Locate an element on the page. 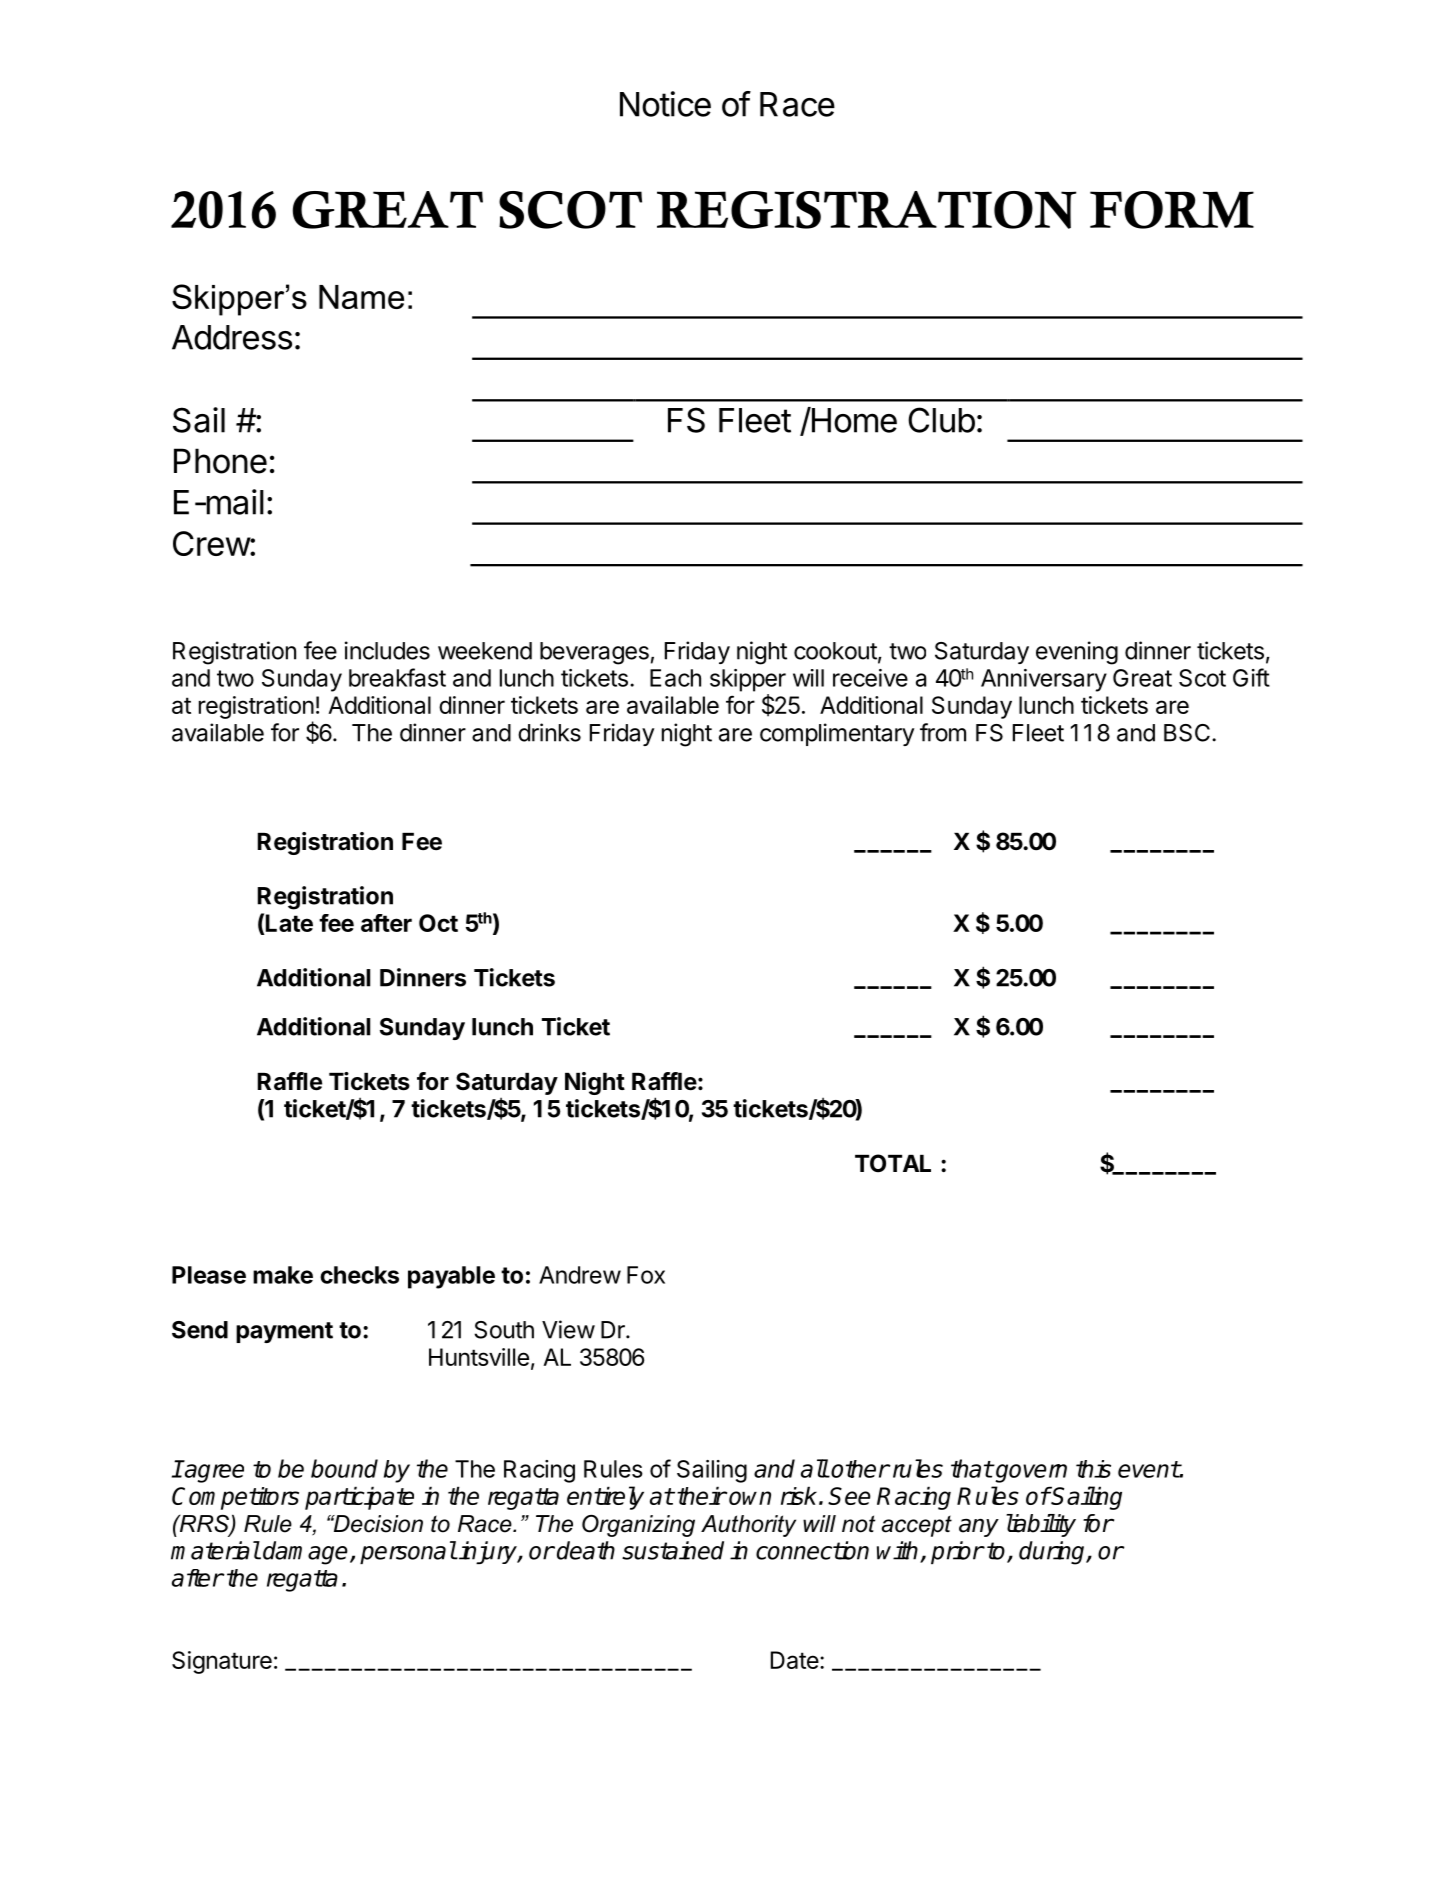  checks is located at coordinates (359, 1275).
